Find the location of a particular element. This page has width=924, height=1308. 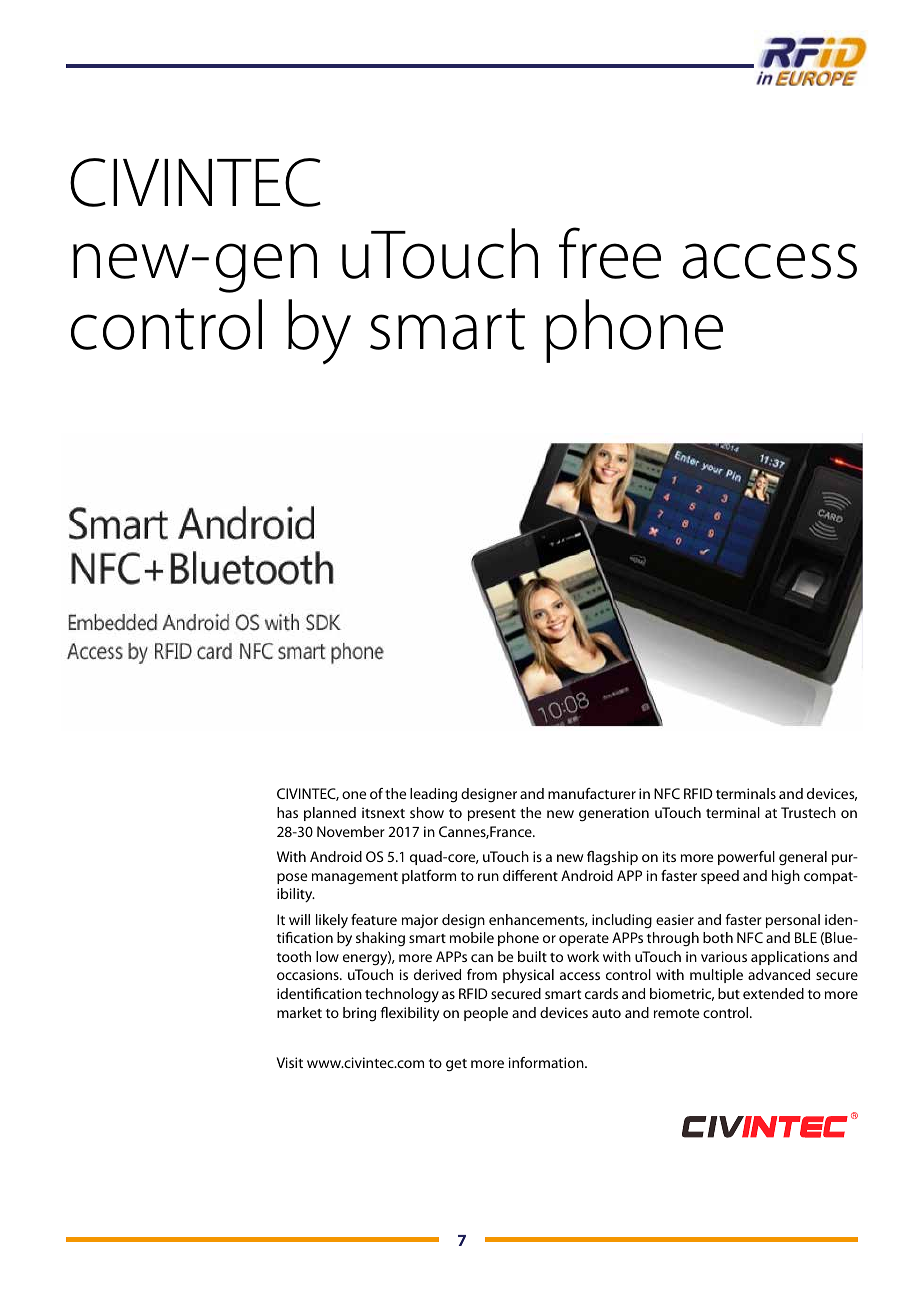

bring is located at coordinates (359, 1014).
